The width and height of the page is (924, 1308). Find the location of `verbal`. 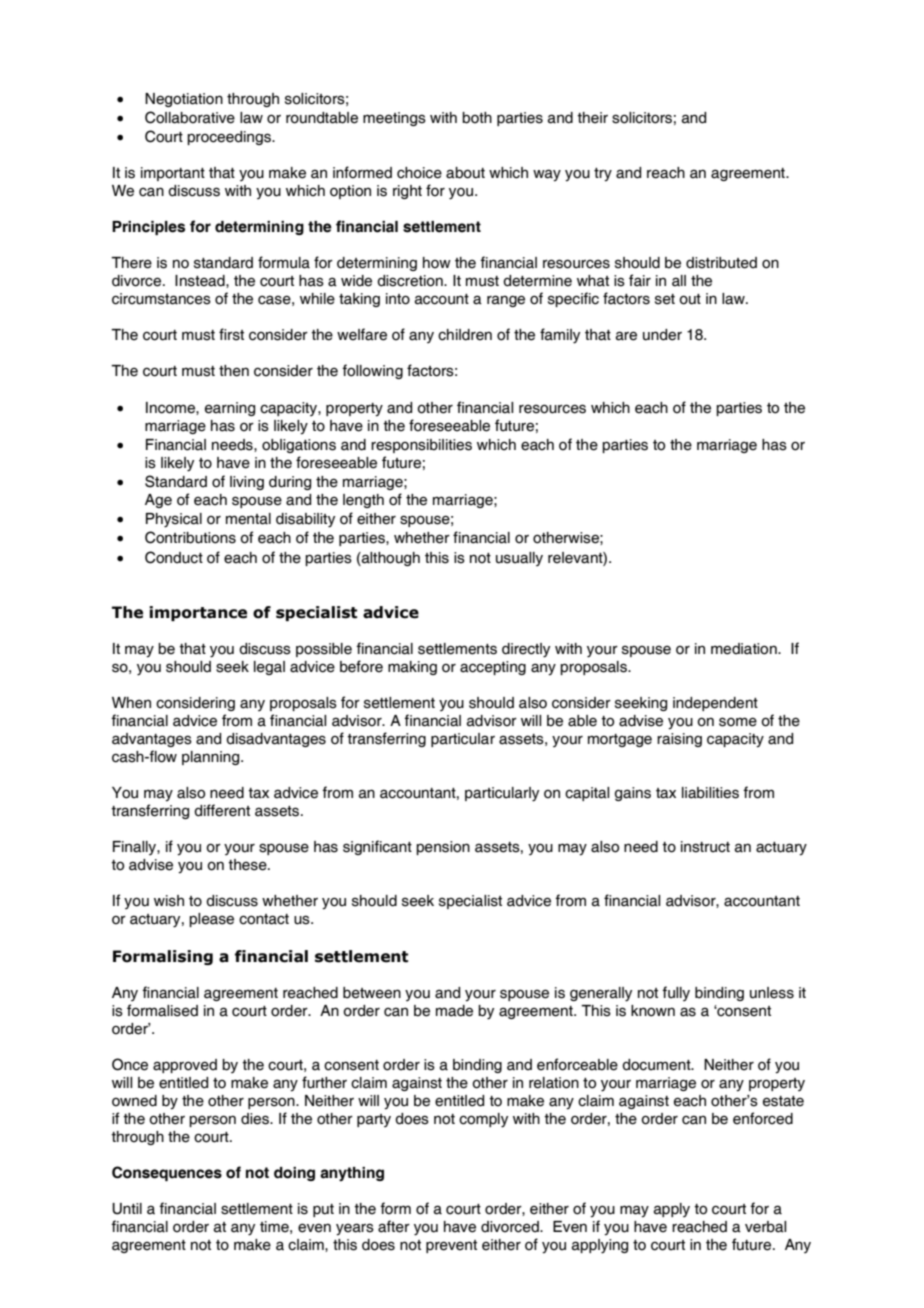

verbal is located at coordinates (765, 1227).
